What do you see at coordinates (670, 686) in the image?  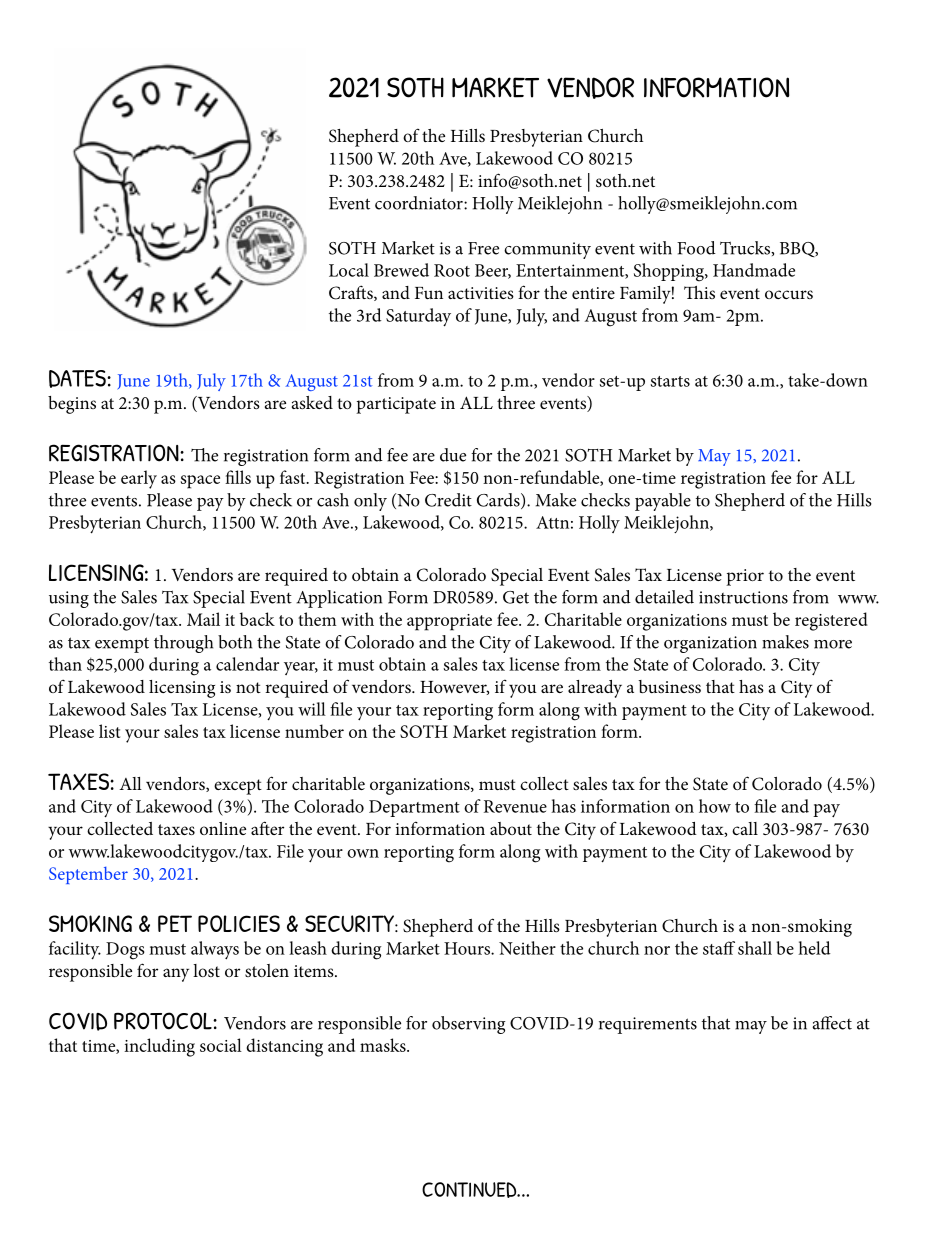 I see `business` at bounding box center [670, 686].
